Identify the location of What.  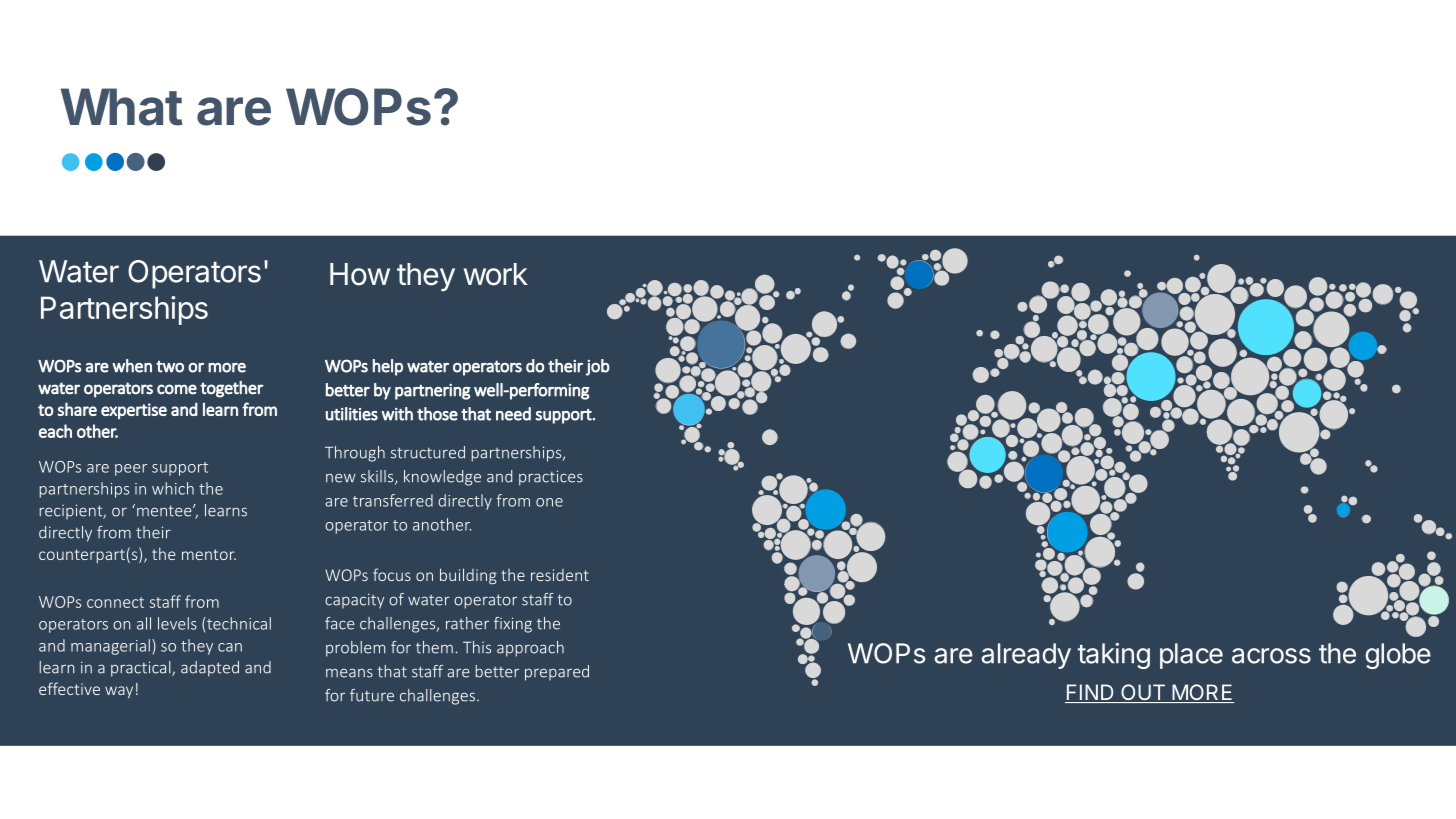
(121, 107).
